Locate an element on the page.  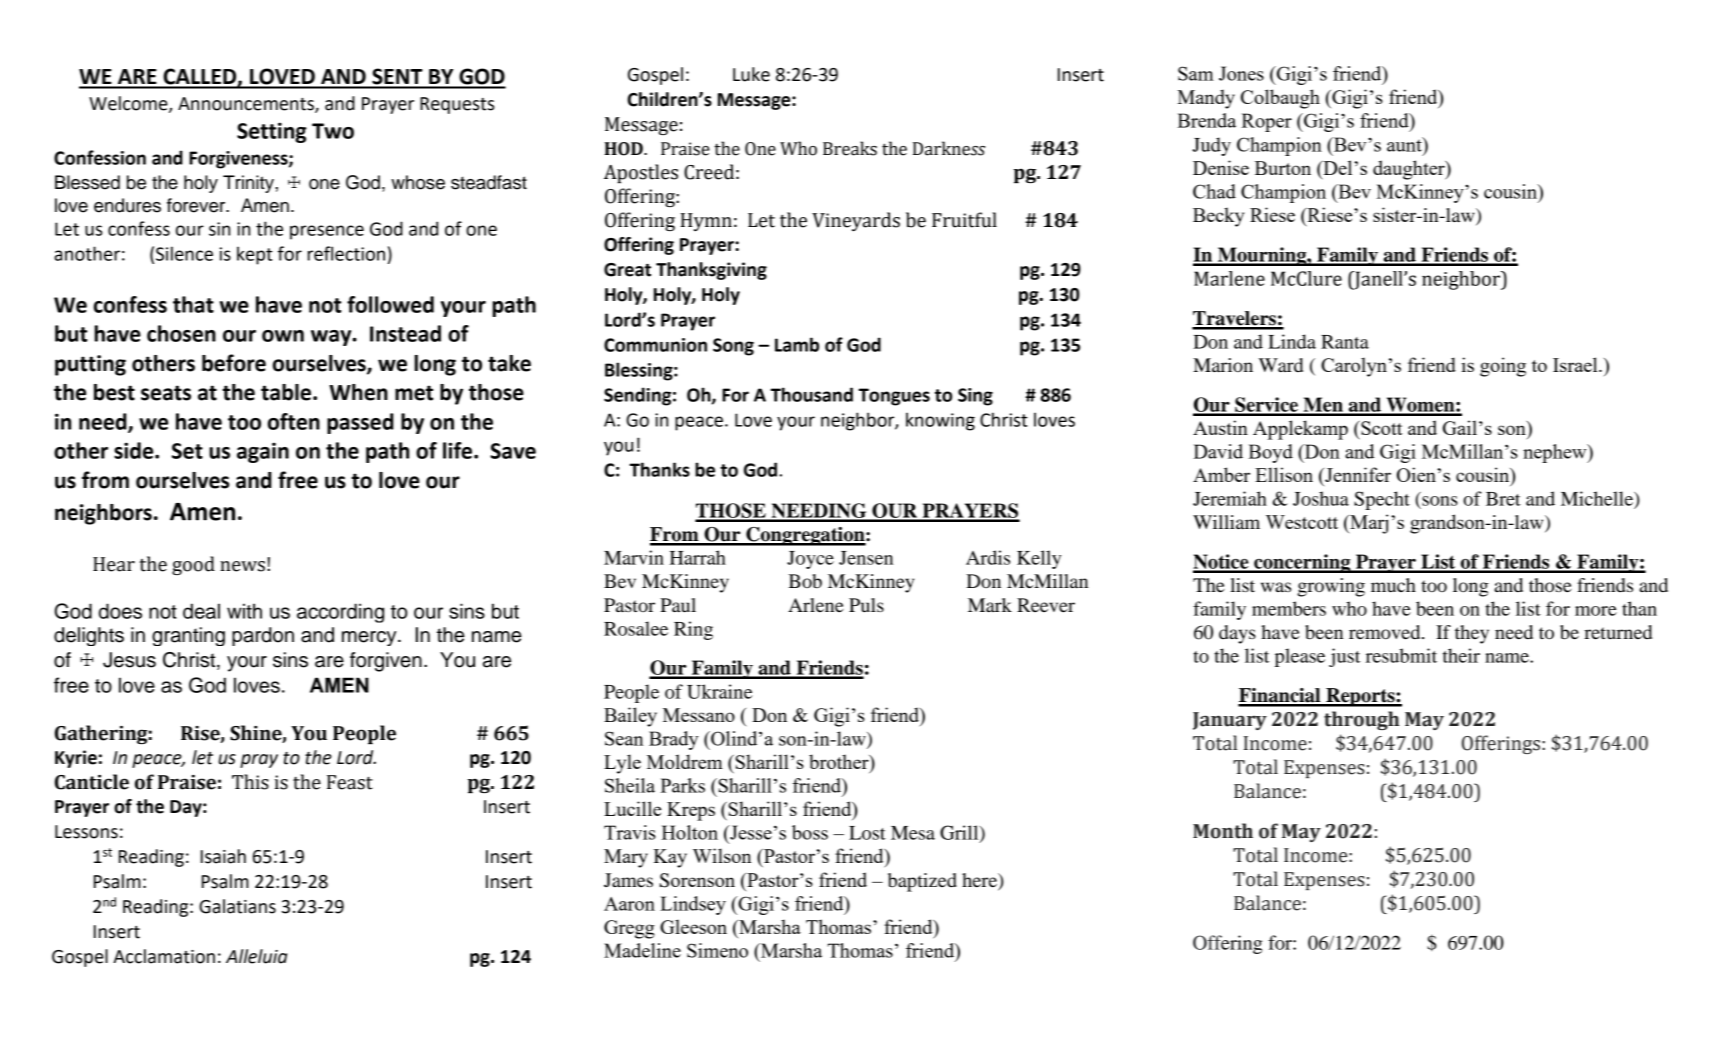
going is located at coordinates (1503, 367).
